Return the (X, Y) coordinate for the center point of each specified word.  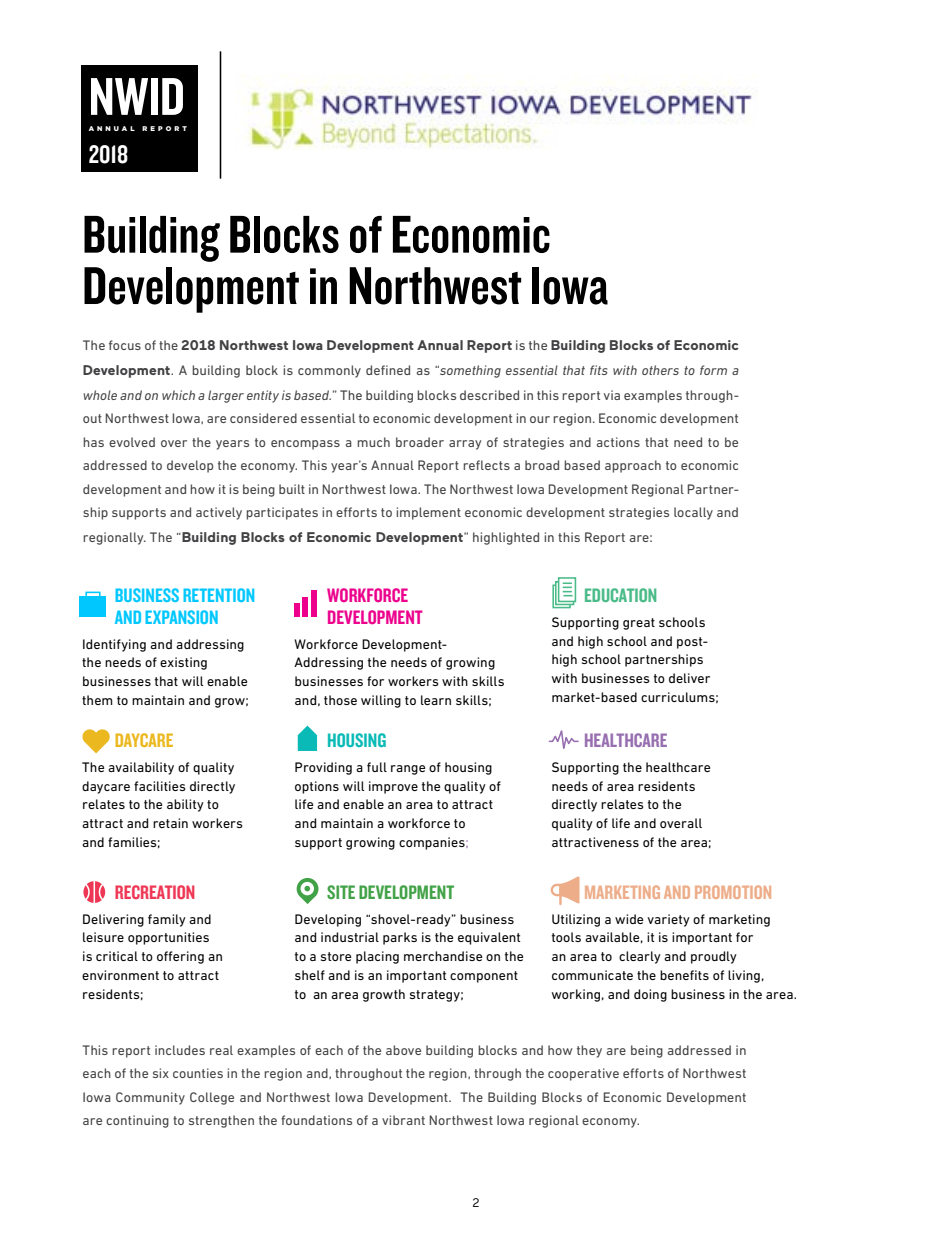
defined (388, 370)
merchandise (443, 956)
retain (170, 823)
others (660, 370)
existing (183, 663)
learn (436, 700)
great (639, 624)
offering (180, 957)
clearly (640, 957)
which (178, 395)
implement (428, 513)
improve (393, 787)
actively (219, 513)
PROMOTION (733, 892)
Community (150, 1098)
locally (693, 513)
